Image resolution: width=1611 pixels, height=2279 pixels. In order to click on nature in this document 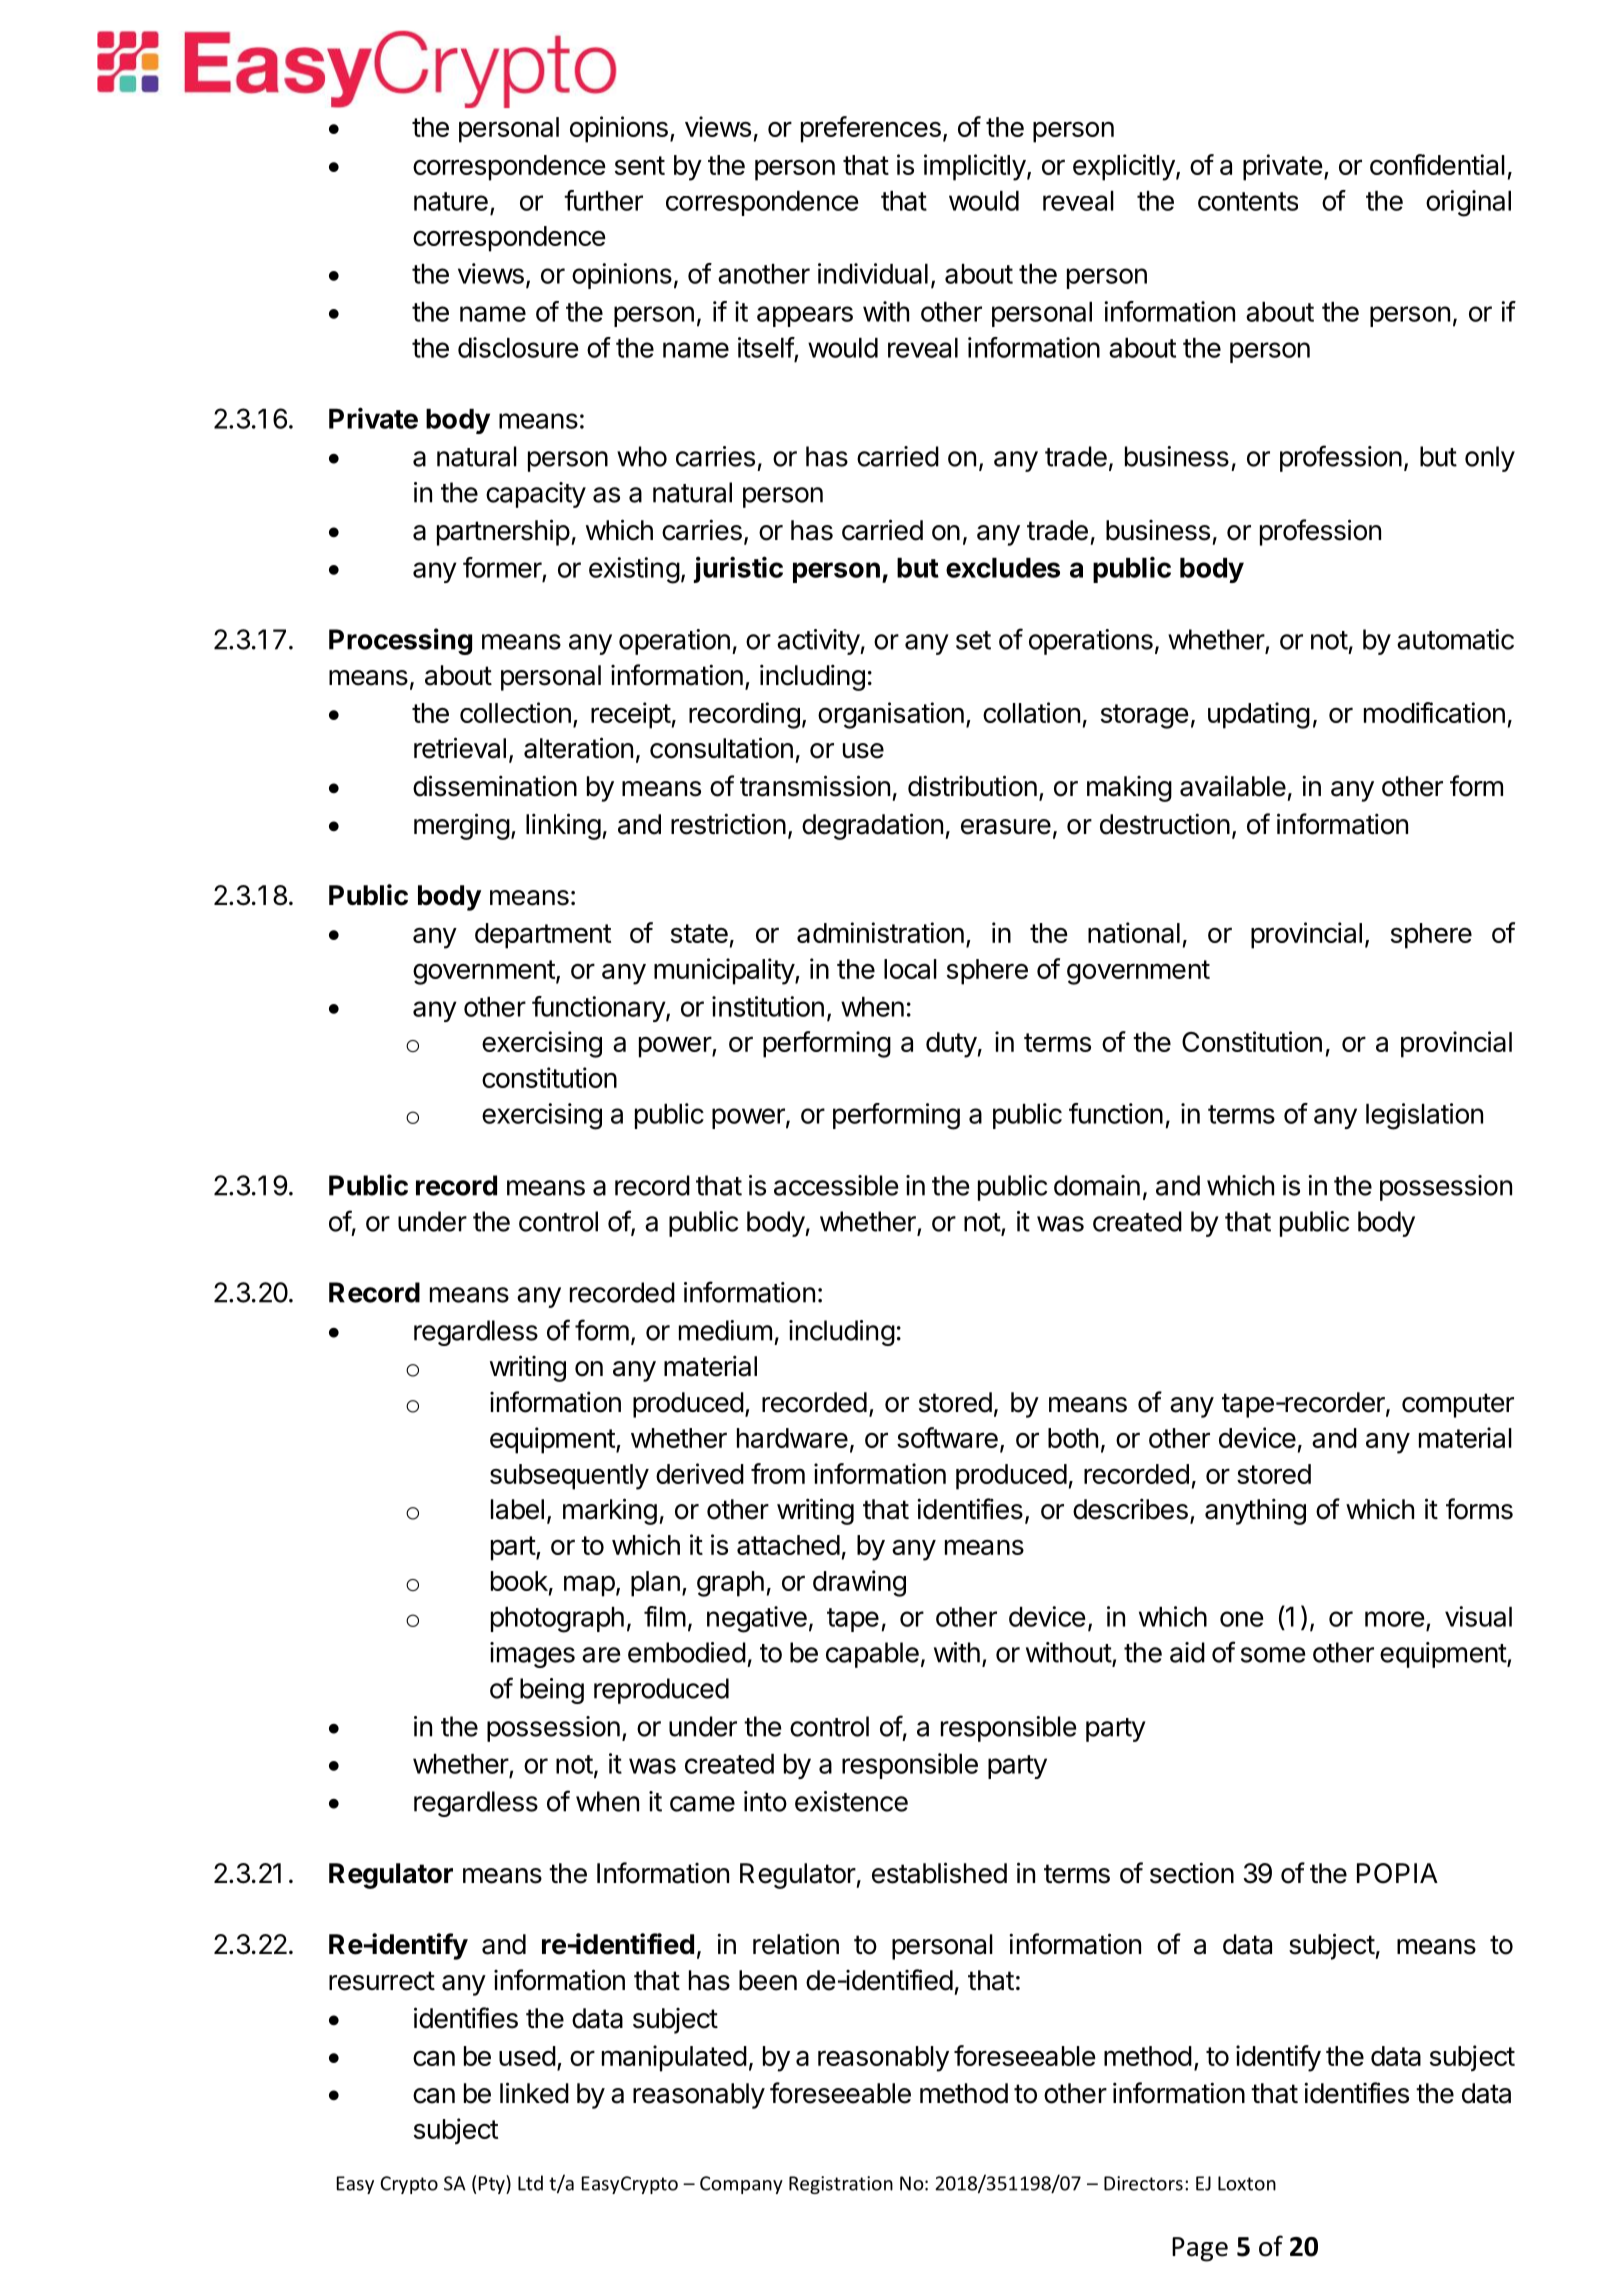, I will do `click(451, 201)`.
